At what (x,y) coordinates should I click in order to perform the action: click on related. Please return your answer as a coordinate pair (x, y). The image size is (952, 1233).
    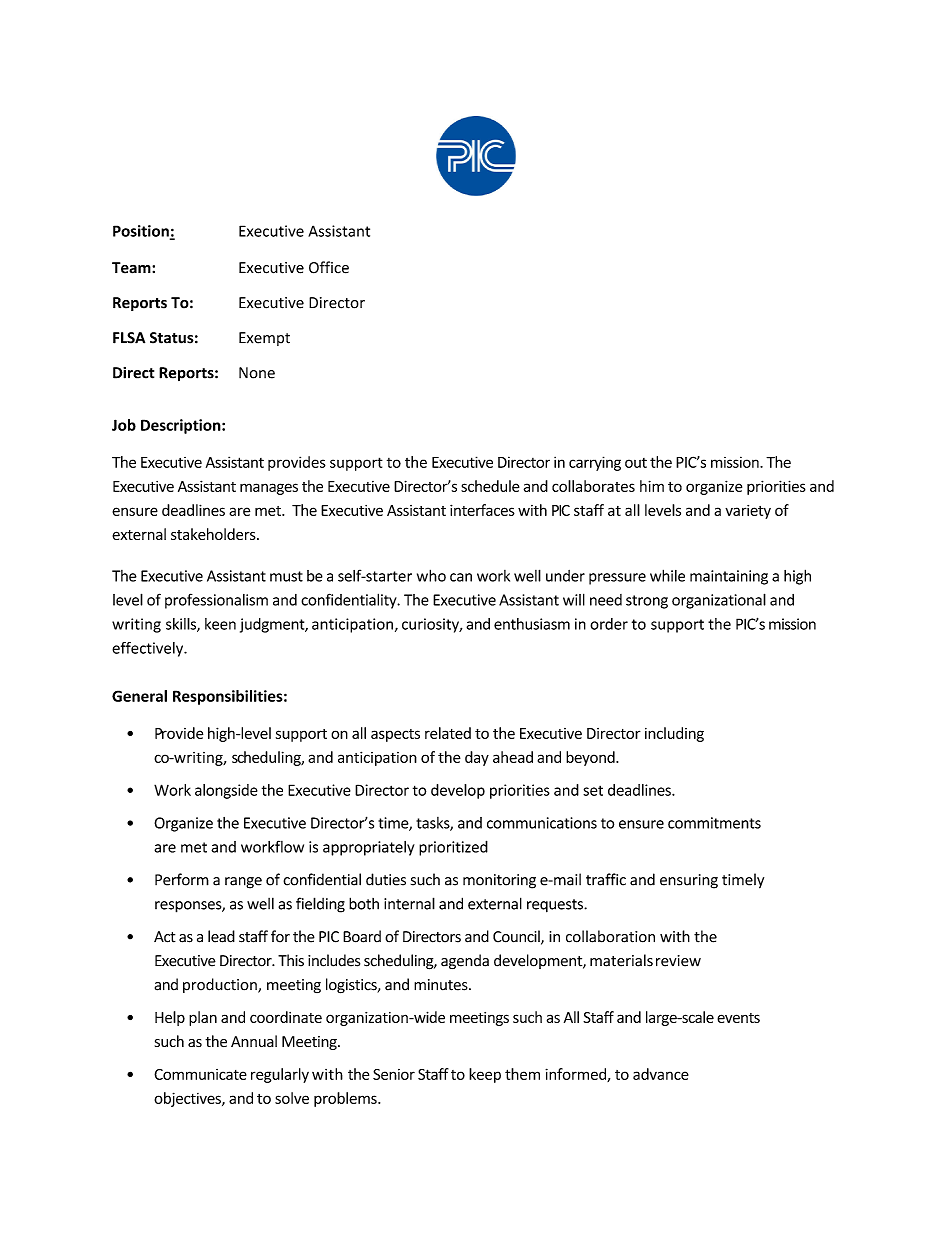
    Looking at the image, I should click on (448, 733).
